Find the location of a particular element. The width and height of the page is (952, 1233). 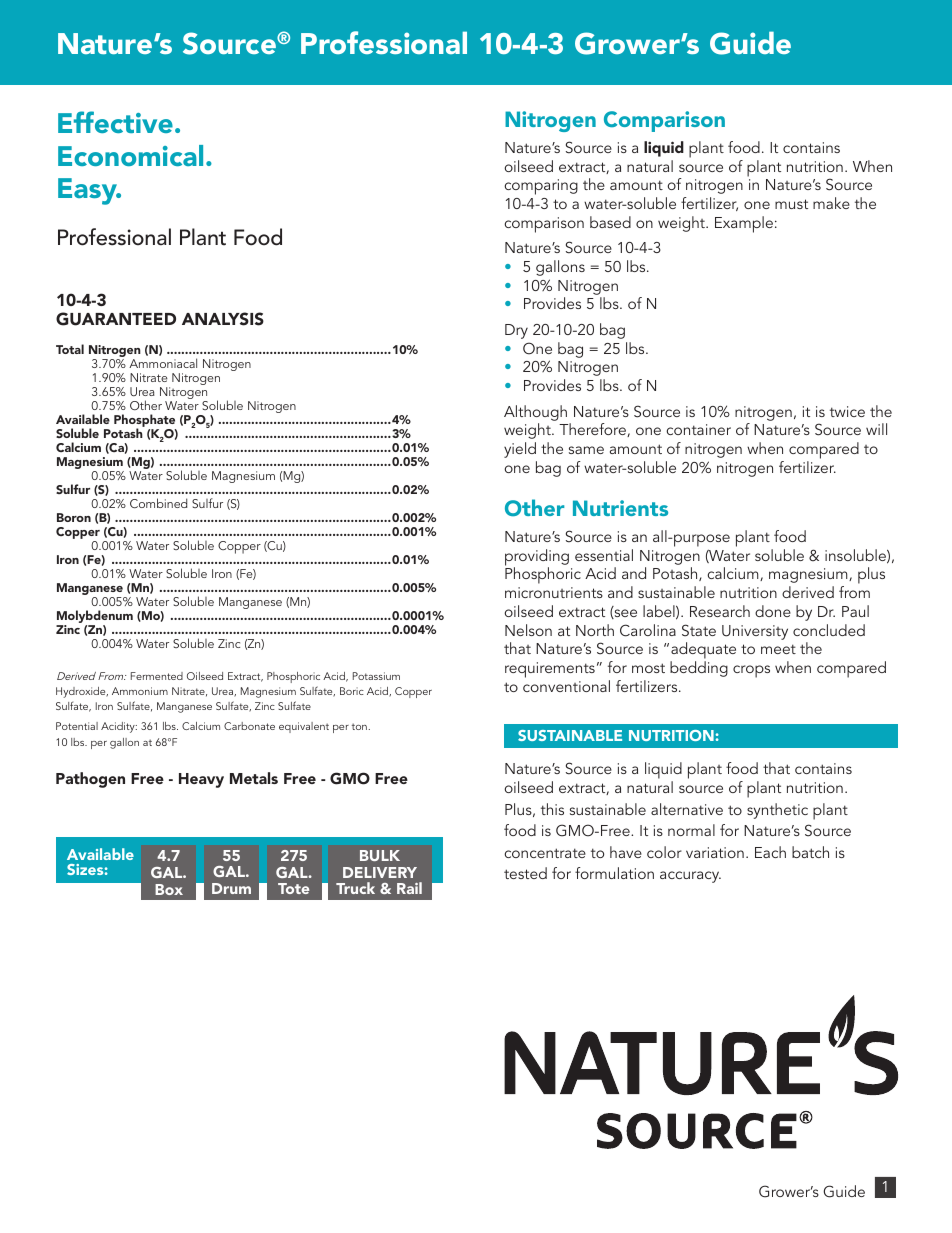

Each is located at coordinates (770, 852).
